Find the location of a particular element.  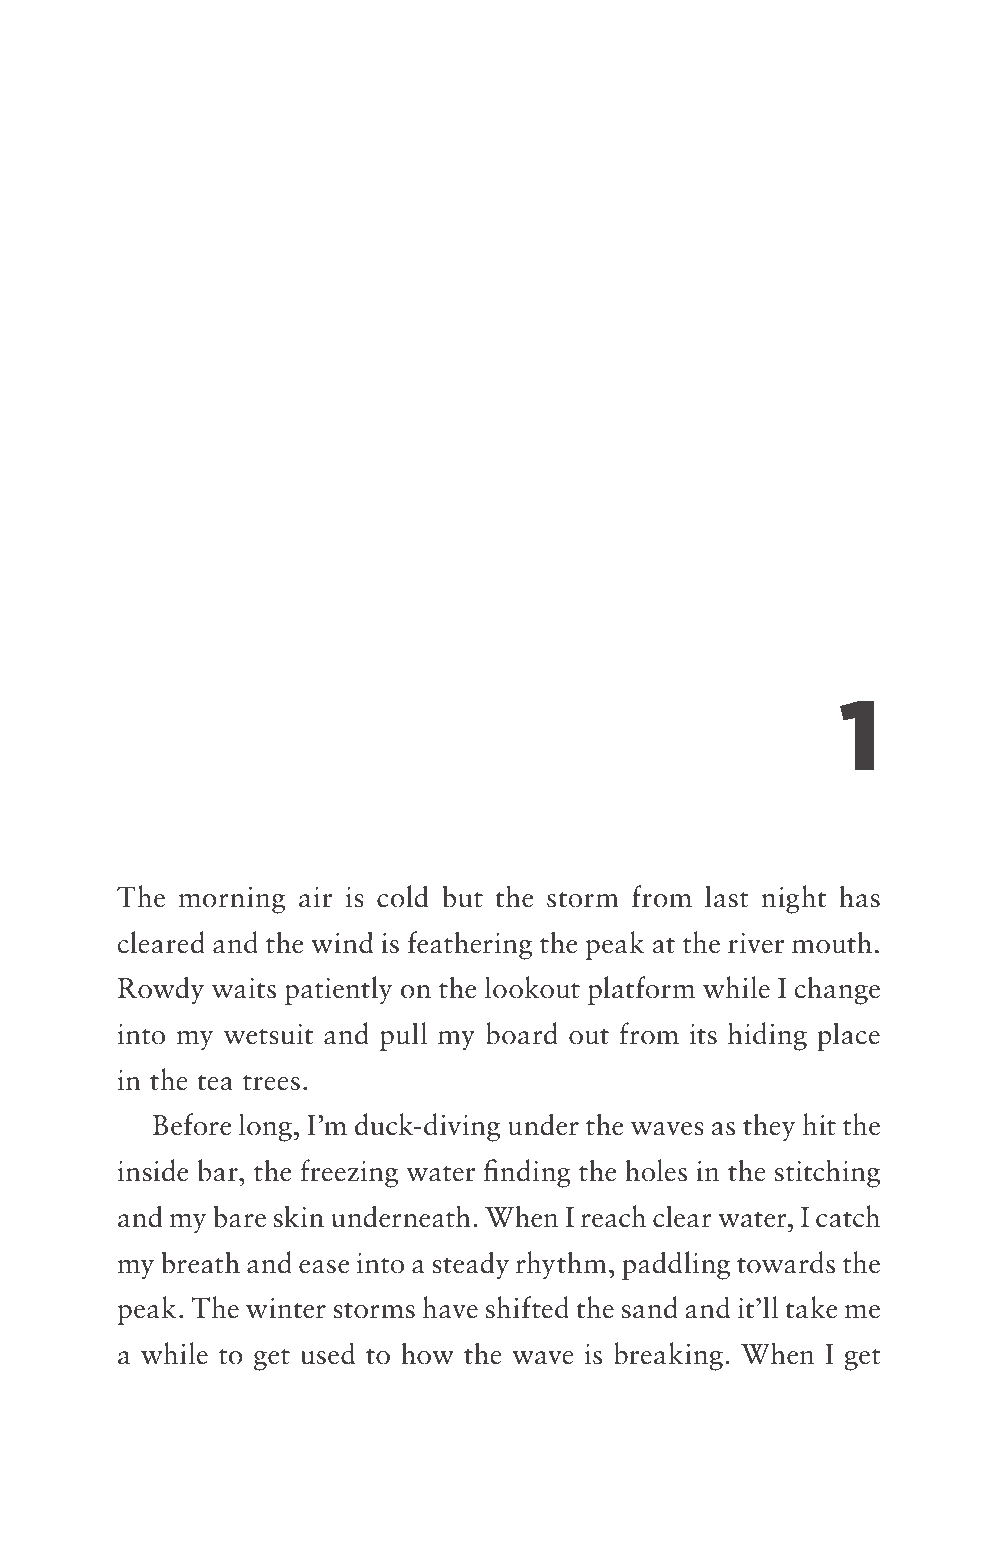

bare is located at coordinates (240, 1216).
